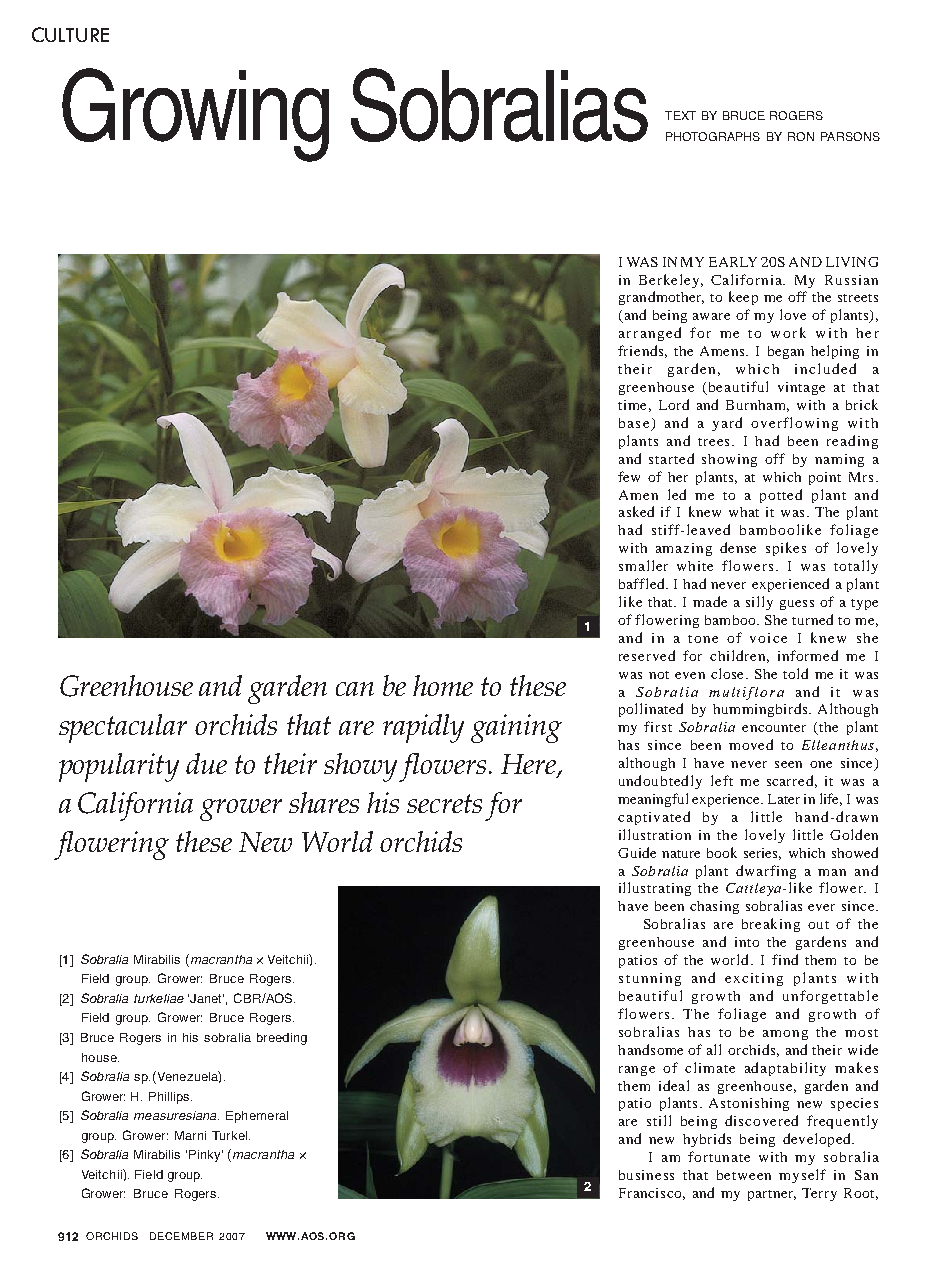 The width and height of the screenshot is (952, 1275). I want to click on breeding, so click(282, 1039).
